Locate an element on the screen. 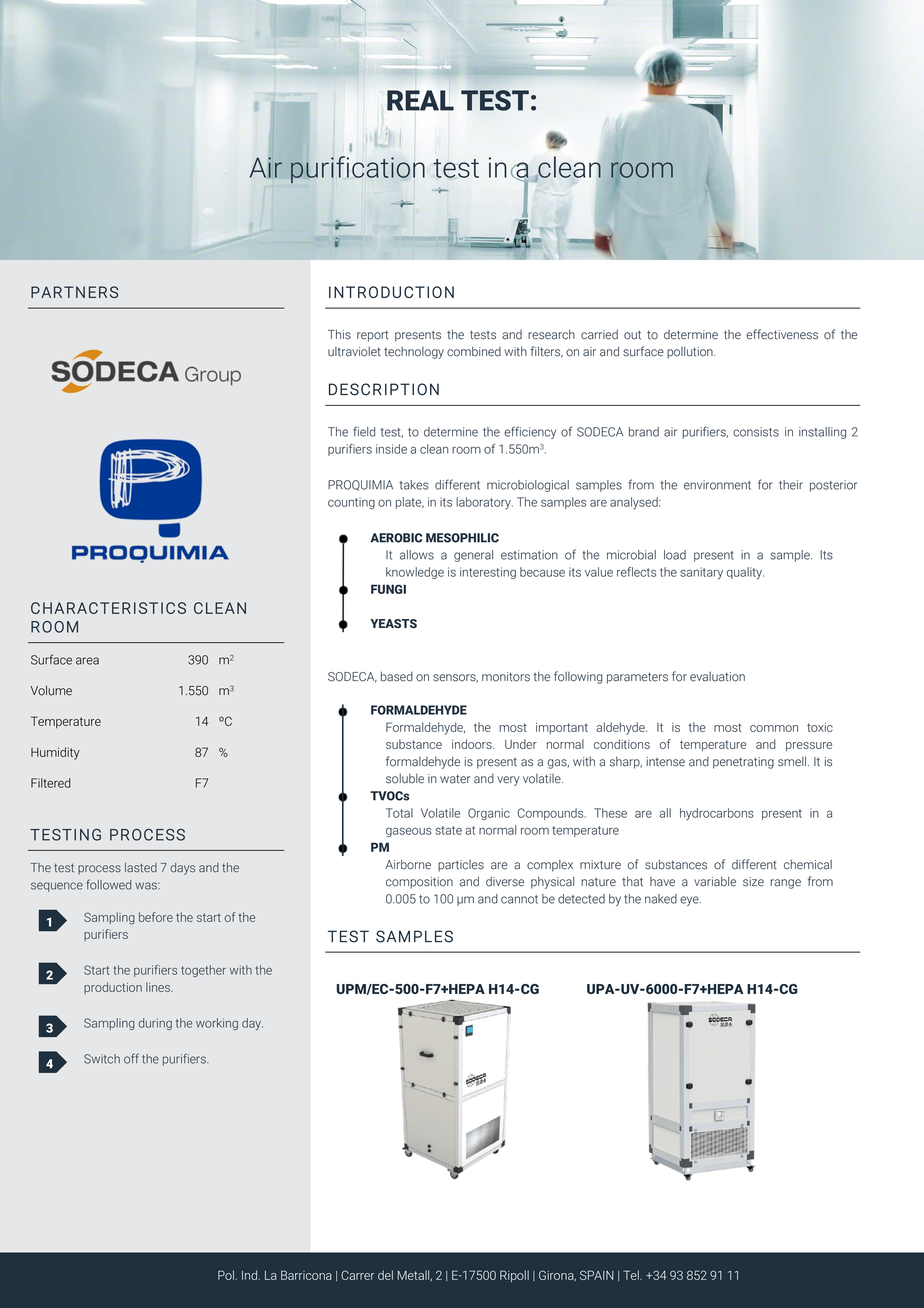  lines is located at coordinates (159, 987).
